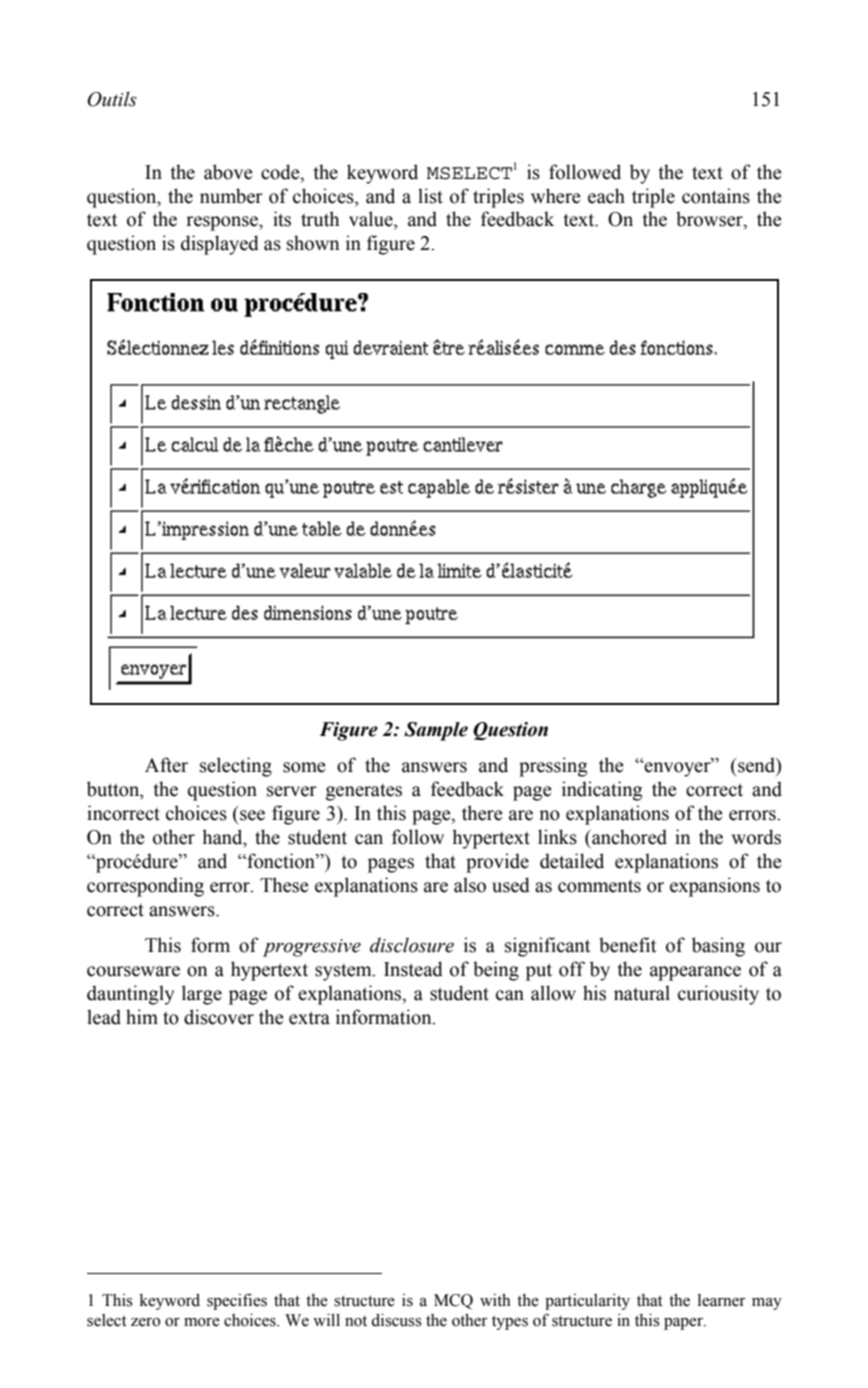 This document has height=1388, width=868. What do you see at coordinates (223, 223) in the document?
I see `response` at bounding box center [223, 223].
